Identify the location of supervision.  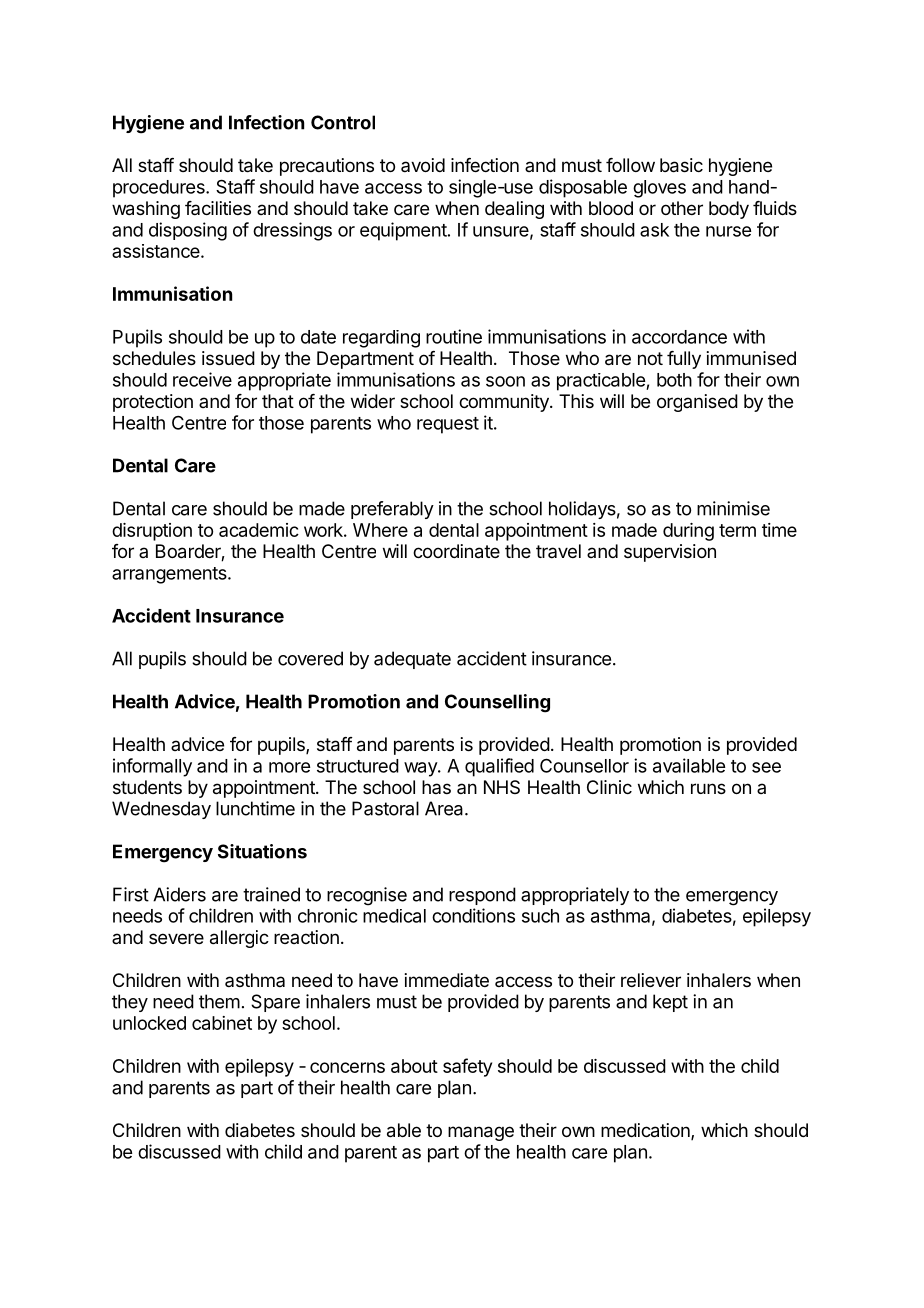
(670, 553).
